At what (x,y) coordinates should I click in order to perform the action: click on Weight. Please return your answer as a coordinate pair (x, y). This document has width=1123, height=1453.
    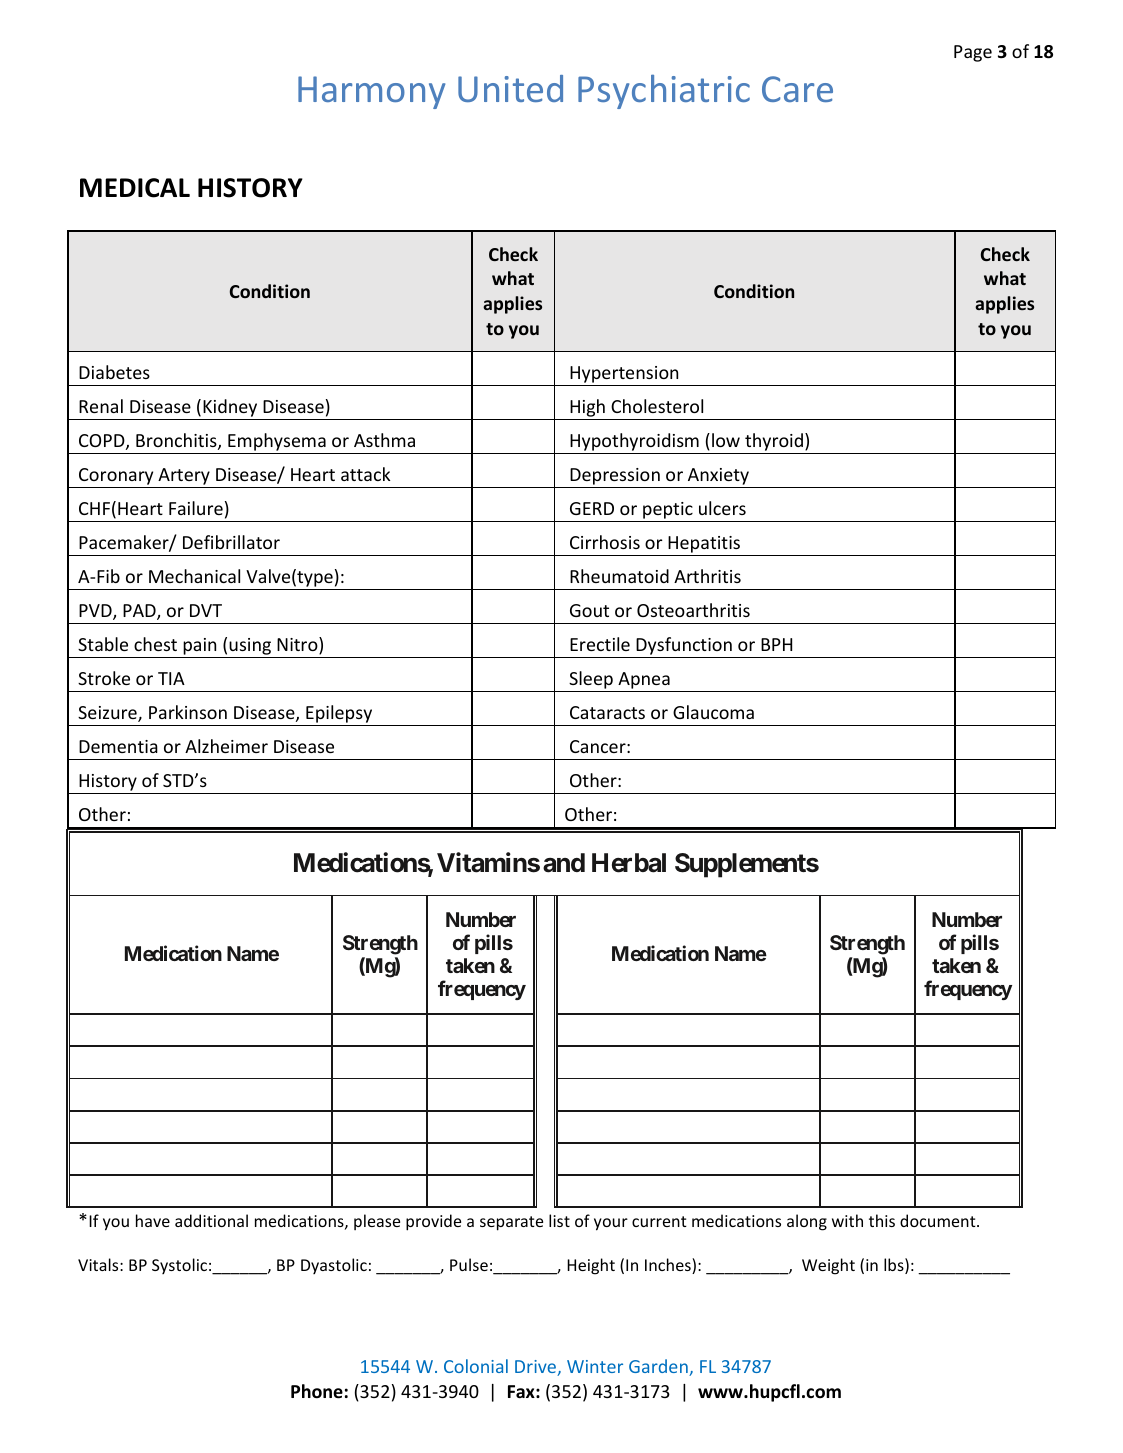
    Looking at the image, I should click on (828, 1266).
